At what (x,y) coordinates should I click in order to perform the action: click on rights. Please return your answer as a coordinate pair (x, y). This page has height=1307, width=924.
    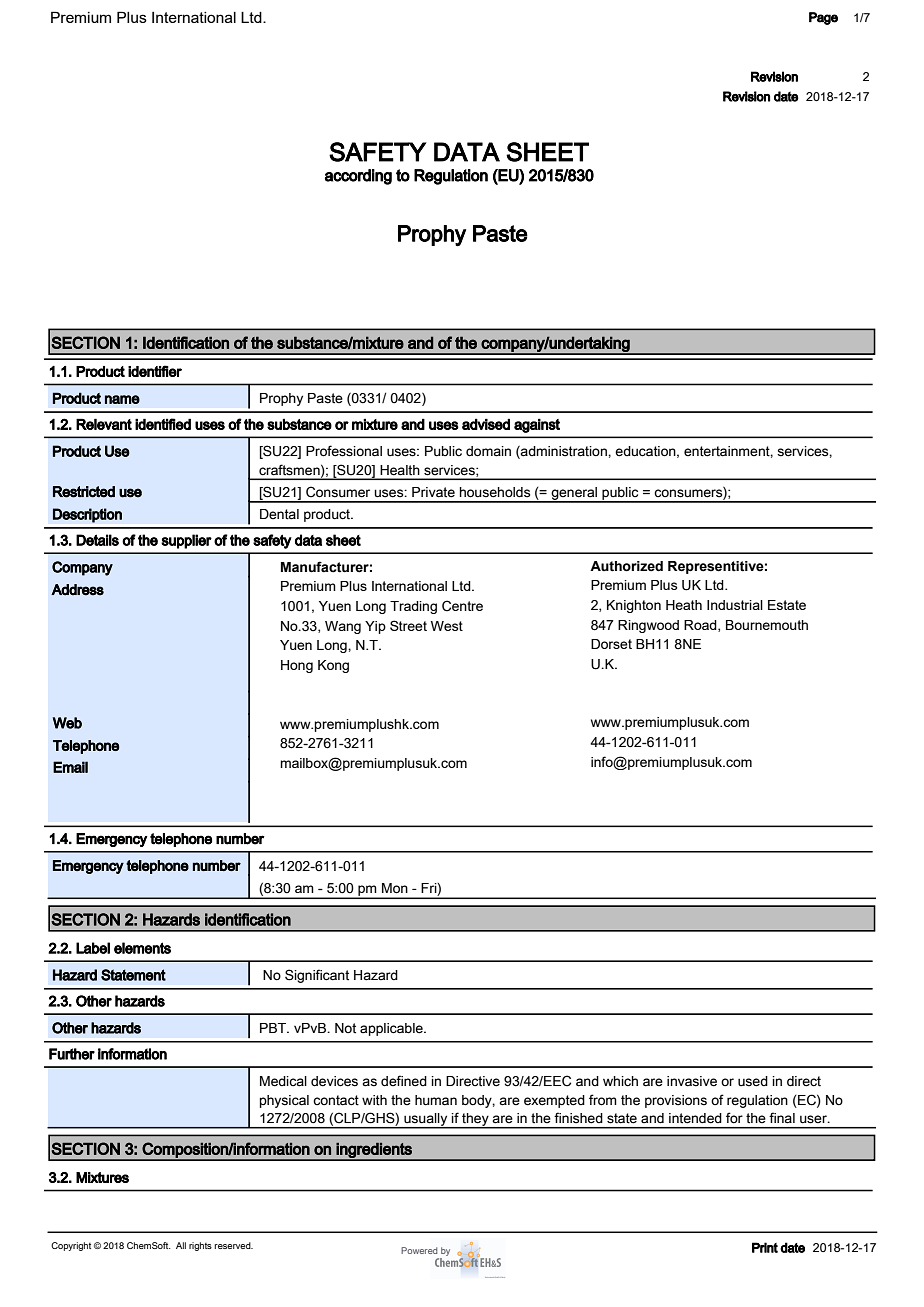
    Looking at the image, I should click on (200, 1246).
